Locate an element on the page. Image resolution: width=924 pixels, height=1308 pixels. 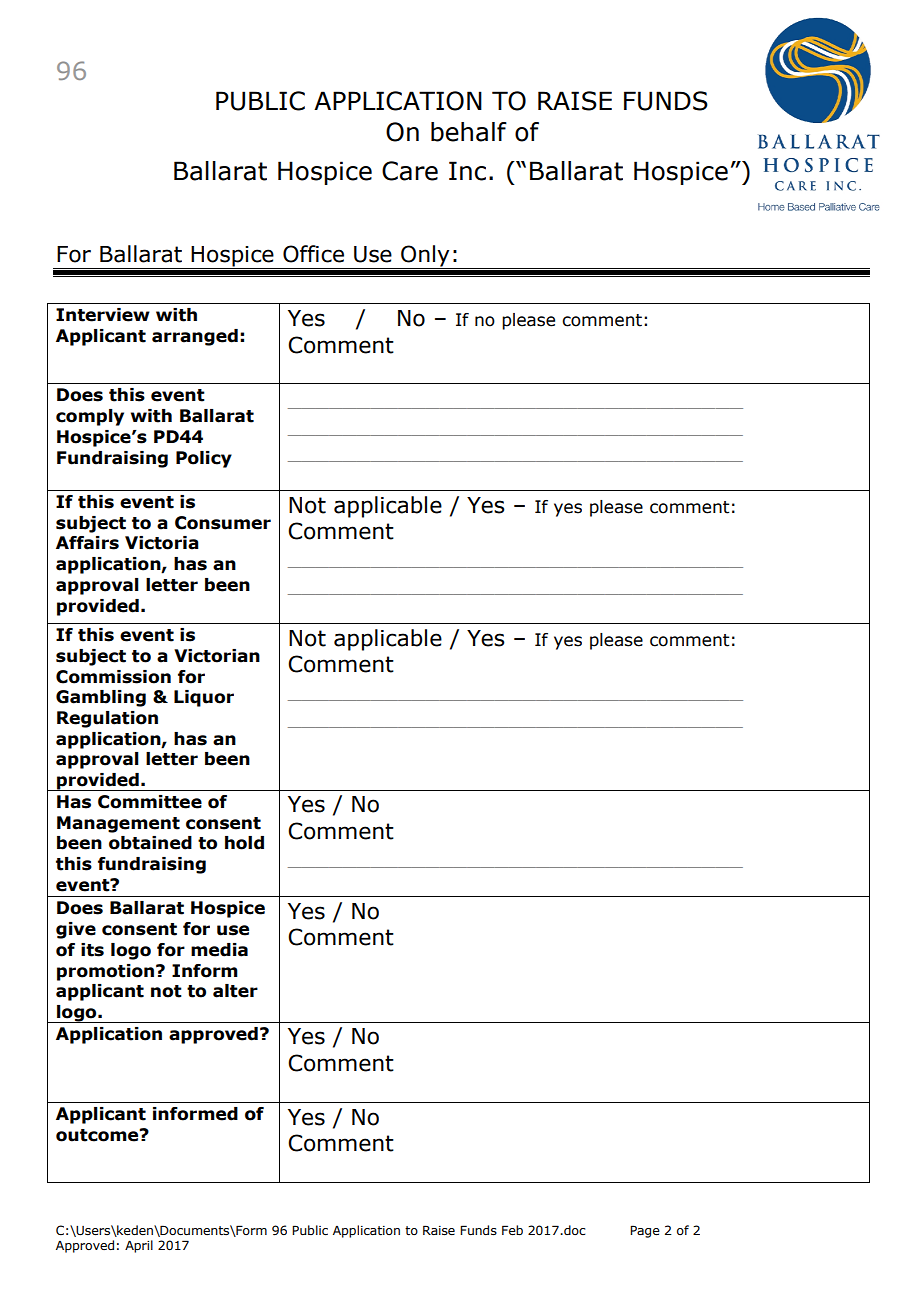
hold is located at coordinates (244, 843).
